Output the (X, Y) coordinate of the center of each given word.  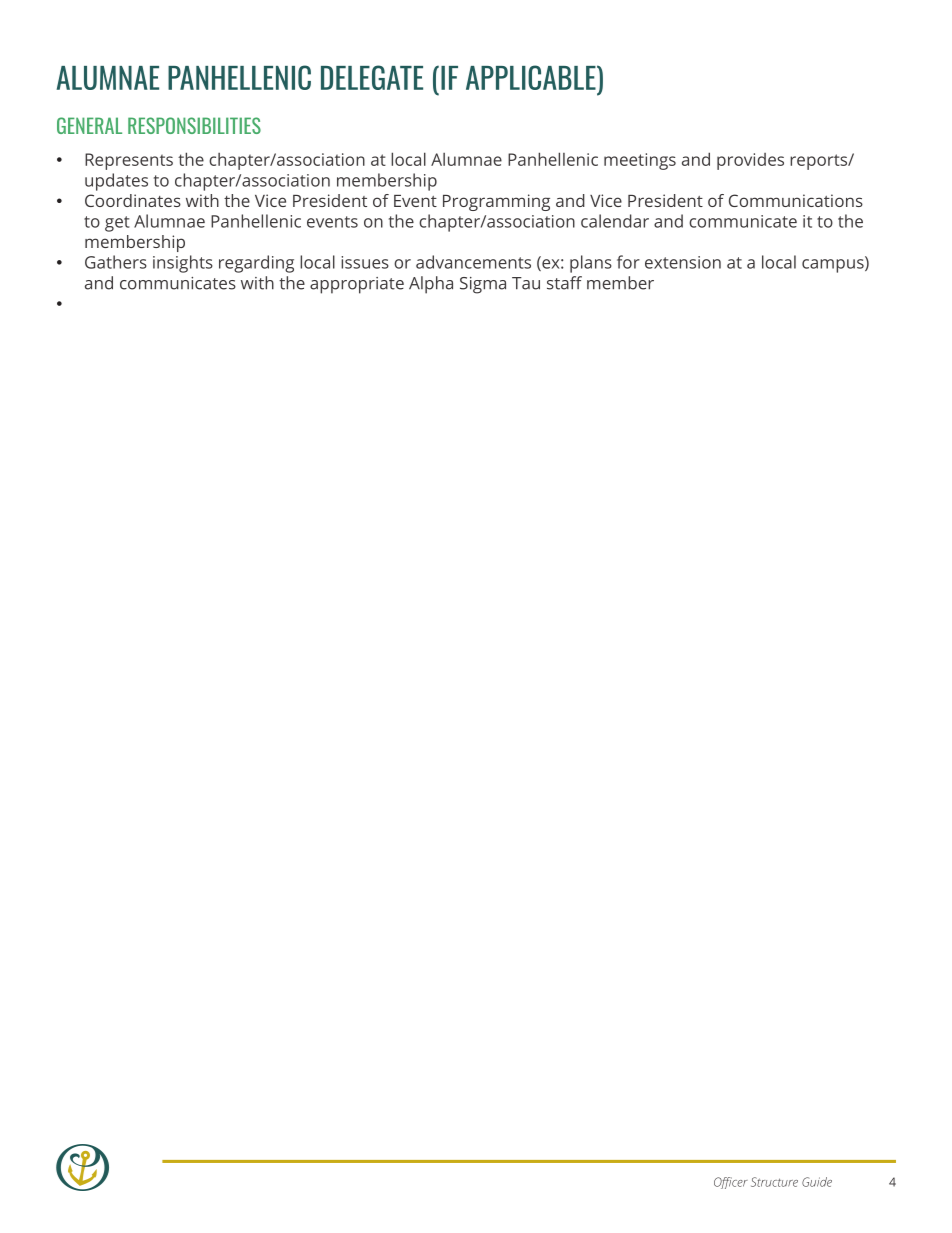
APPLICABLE (532, 77)
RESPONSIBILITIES (194, 125)
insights (183, 264)
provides (750, 161)
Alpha (431, 285)
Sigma (483, 285)
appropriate (357, 285)
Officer (731, 1183)
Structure (774, 1182)
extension (683, 262)
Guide (817, 1182)
